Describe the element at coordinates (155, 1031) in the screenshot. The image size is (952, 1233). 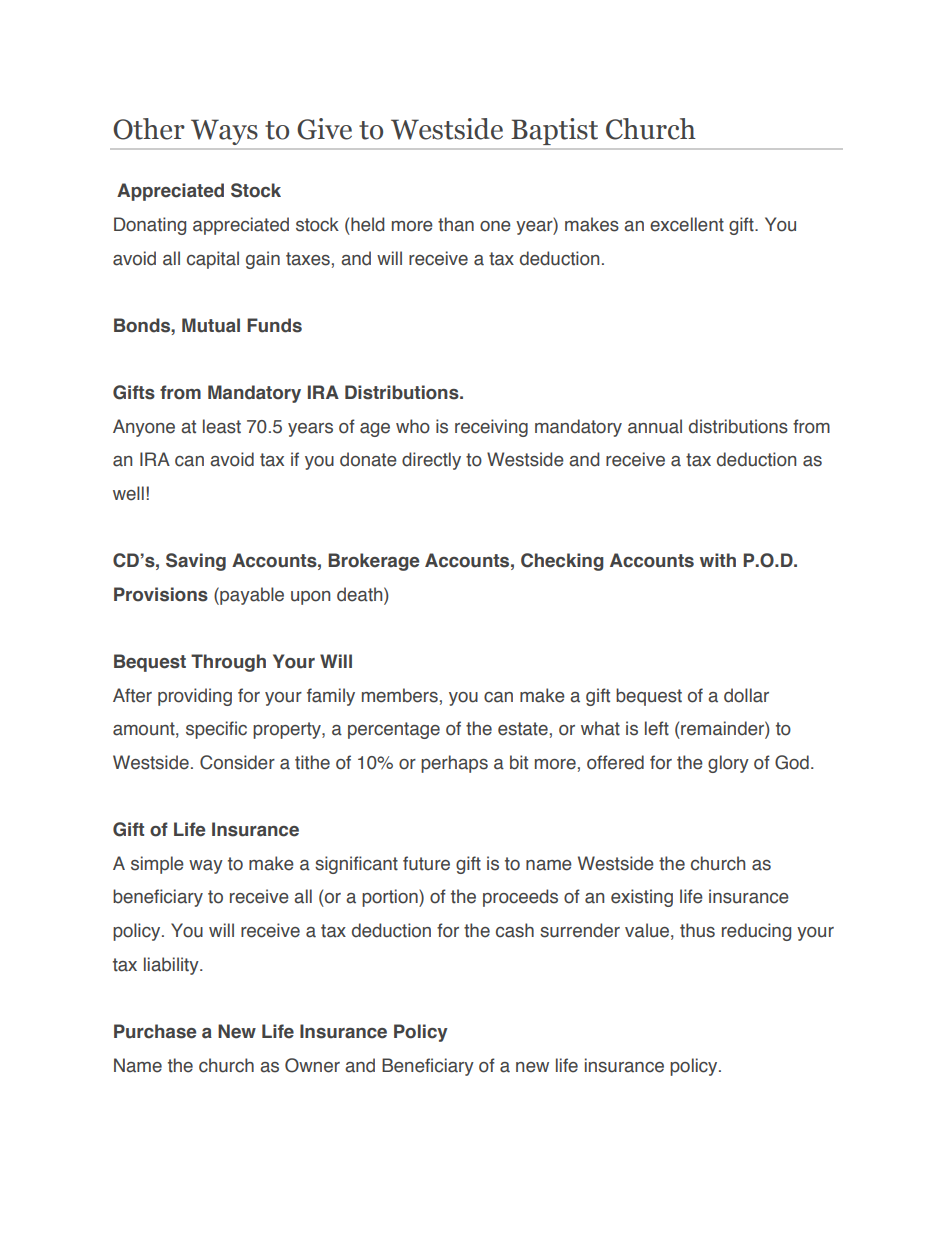
I see `Purchase` at that location.
